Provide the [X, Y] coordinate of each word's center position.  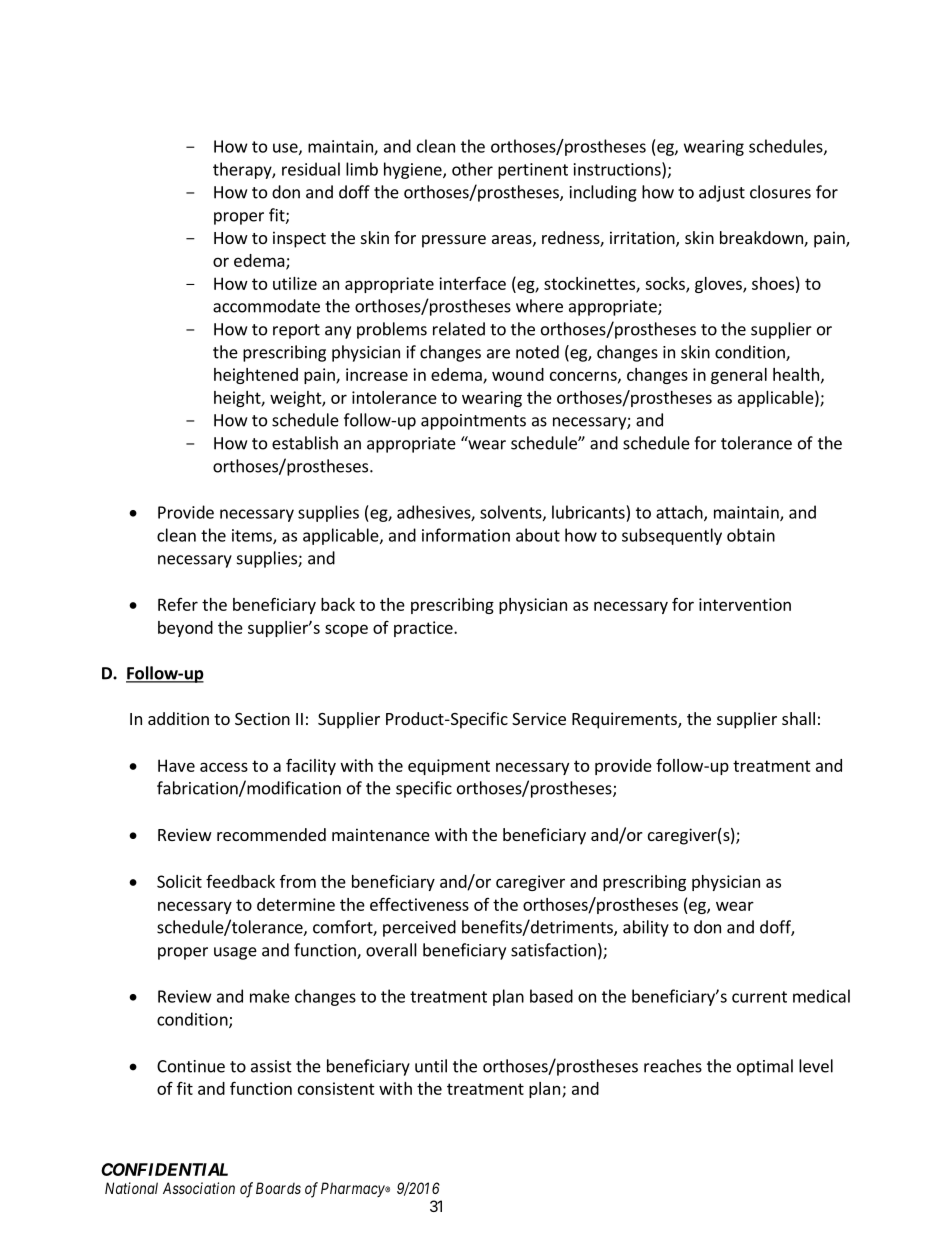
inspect [299, 239]
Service [539, 718]
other [472, 169]
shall [798, 718]
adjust [722, 193]
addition [178, 718]
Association [199, 1188]
